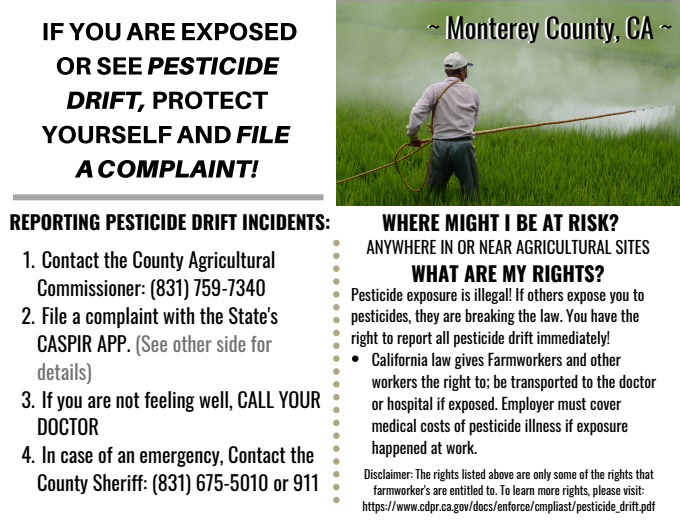 This image has height=525, width=680. I want to click on illness, so click(543, 425).
